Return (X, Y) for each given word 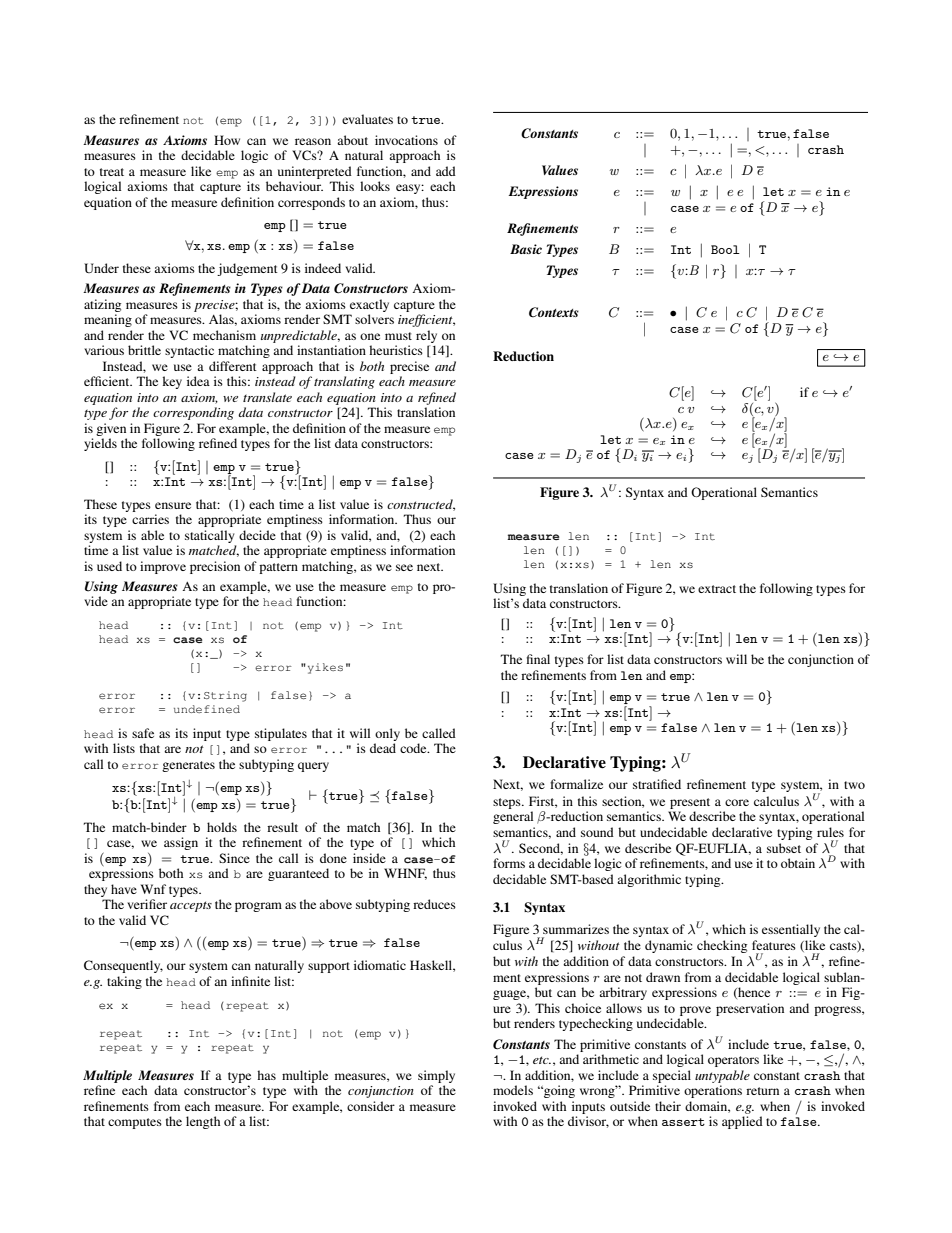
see (404, 567)
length (203, 1122)
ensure (173, 505)
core (737, 802)
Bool (725, 249)
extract (717, 589)
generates (188, 766)
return (762, 1091)
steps (508, 803)
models (513, 1090)
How (227, 140)
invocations (406, 140)
